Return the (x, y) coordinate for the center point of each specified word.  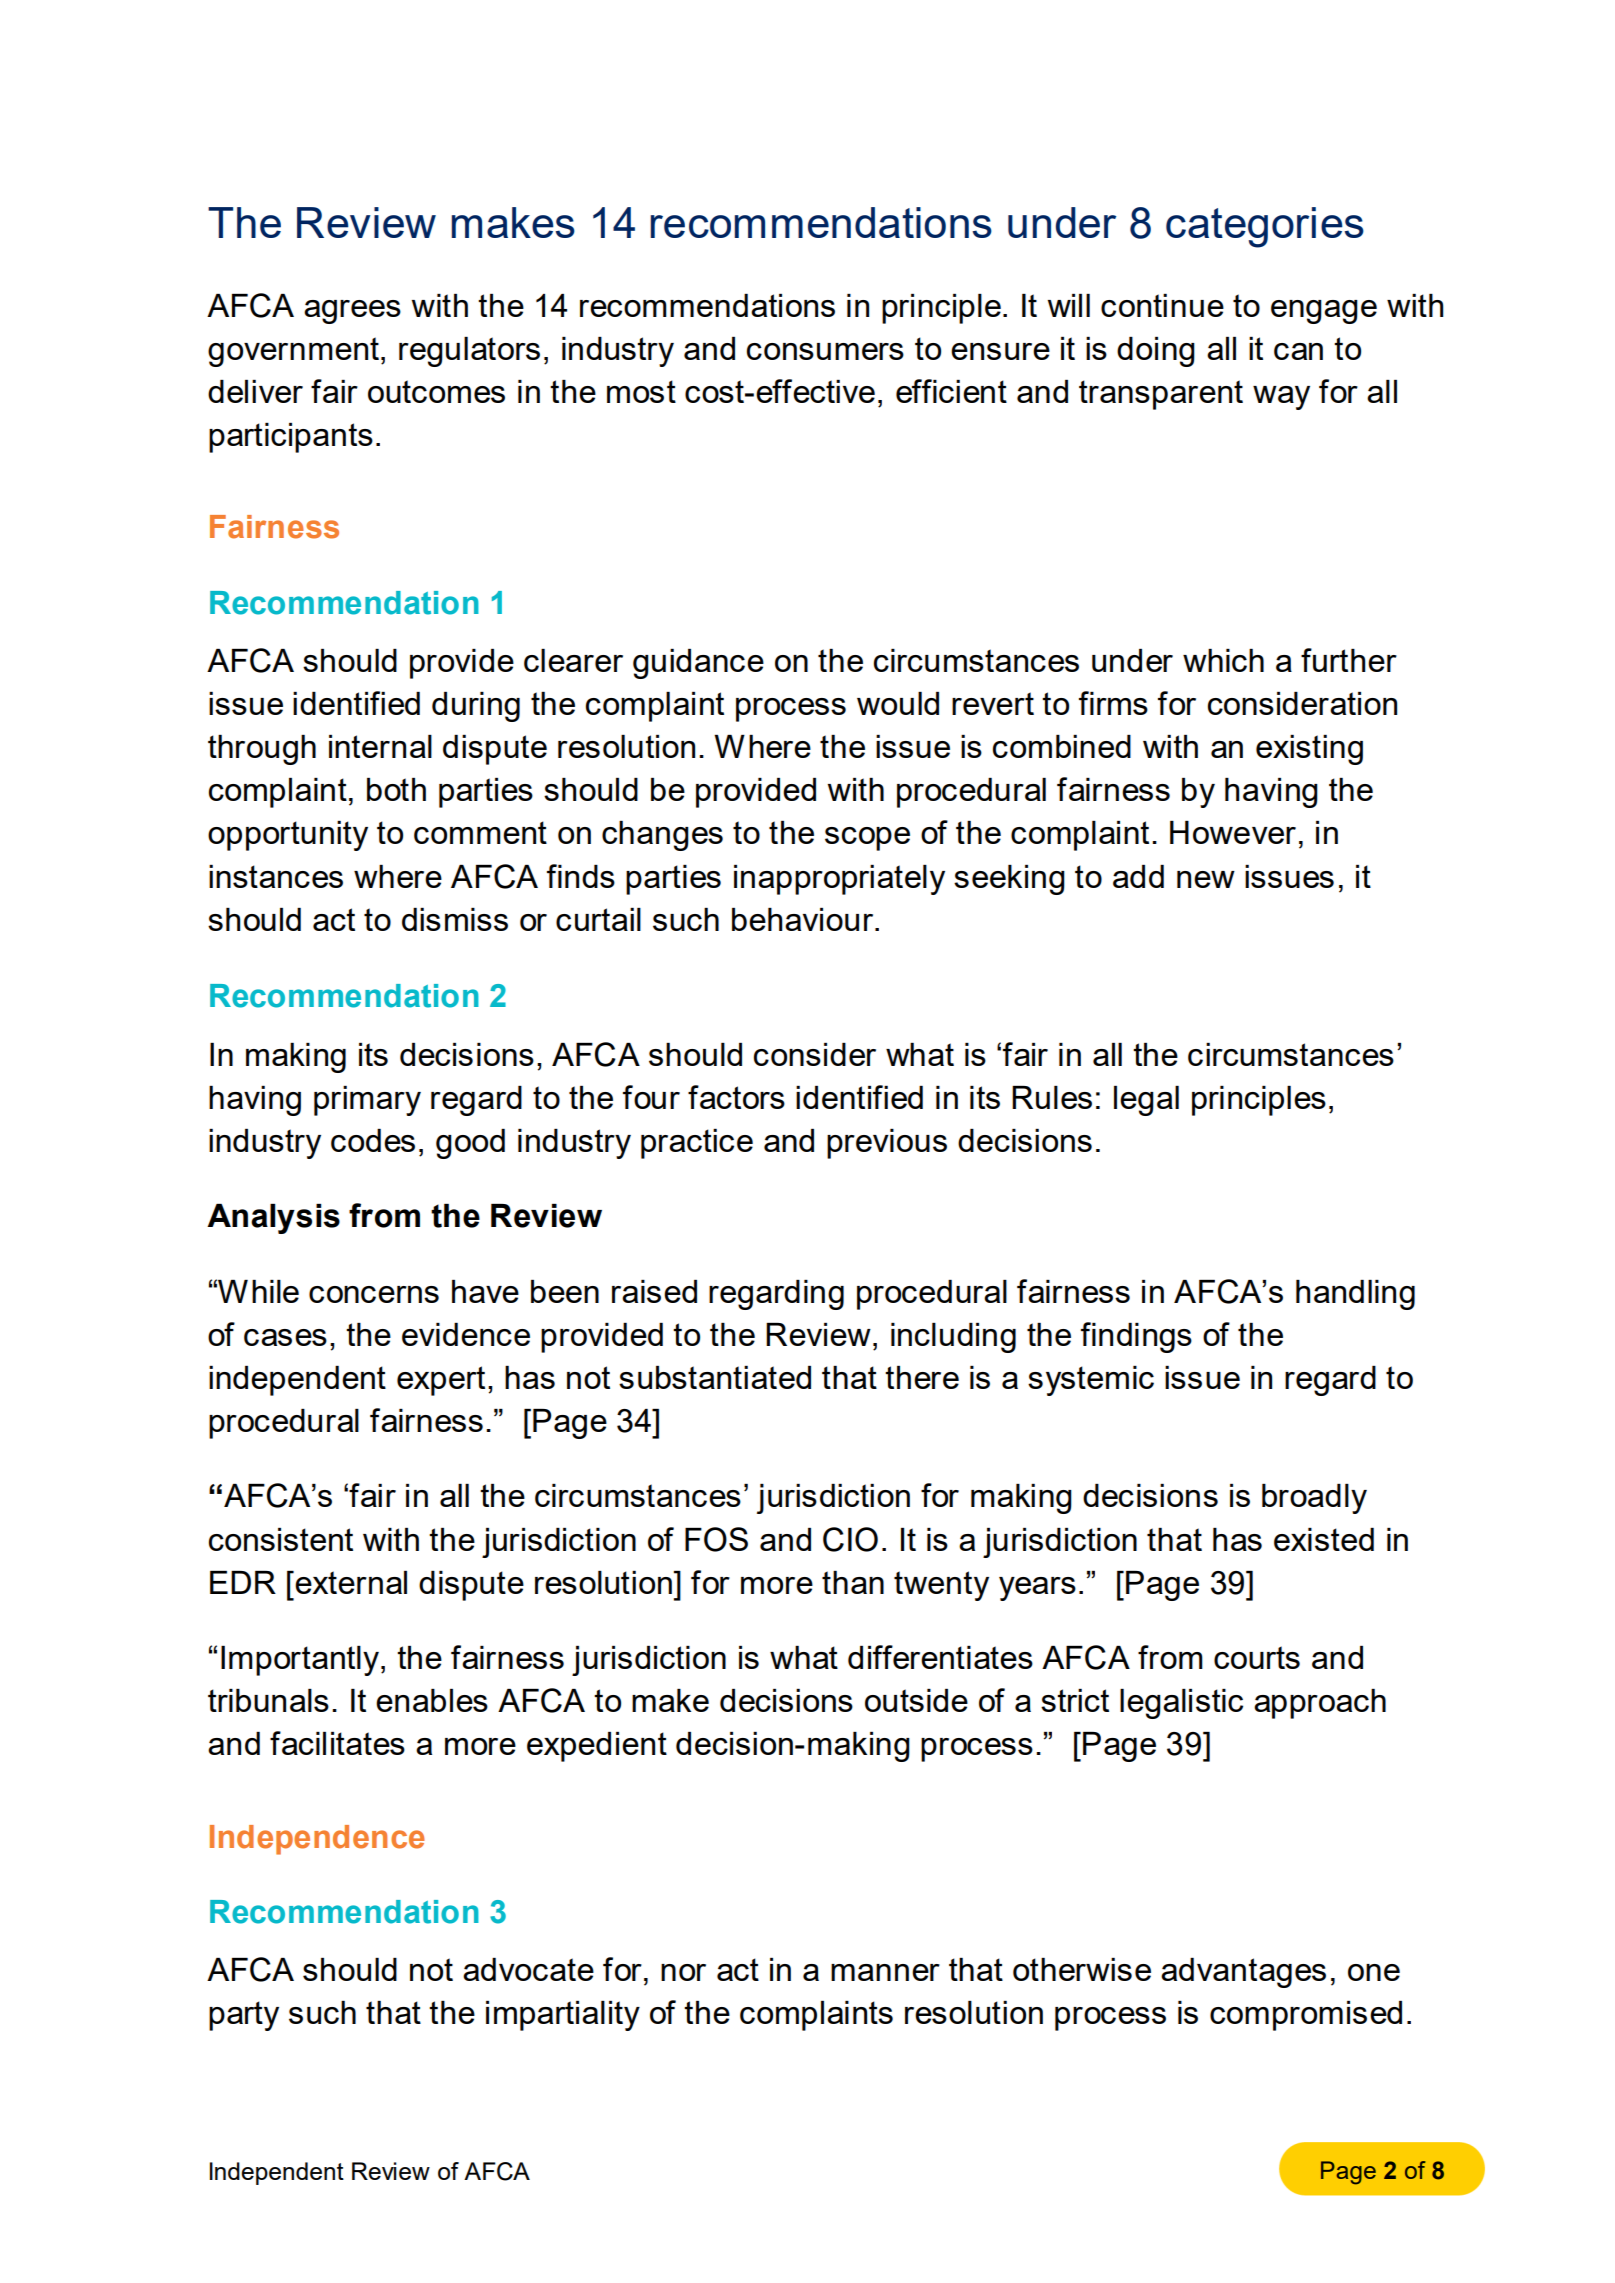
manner (885, 1972)
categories (1265, 227)
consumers (825, 351)
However (1233, 832)
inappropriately (839, 880)
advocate (528, 1969)
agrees (352, 312)
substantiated (715, 1377)
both (396, 789)
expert (441, 1381)
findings (1136, 1337)
